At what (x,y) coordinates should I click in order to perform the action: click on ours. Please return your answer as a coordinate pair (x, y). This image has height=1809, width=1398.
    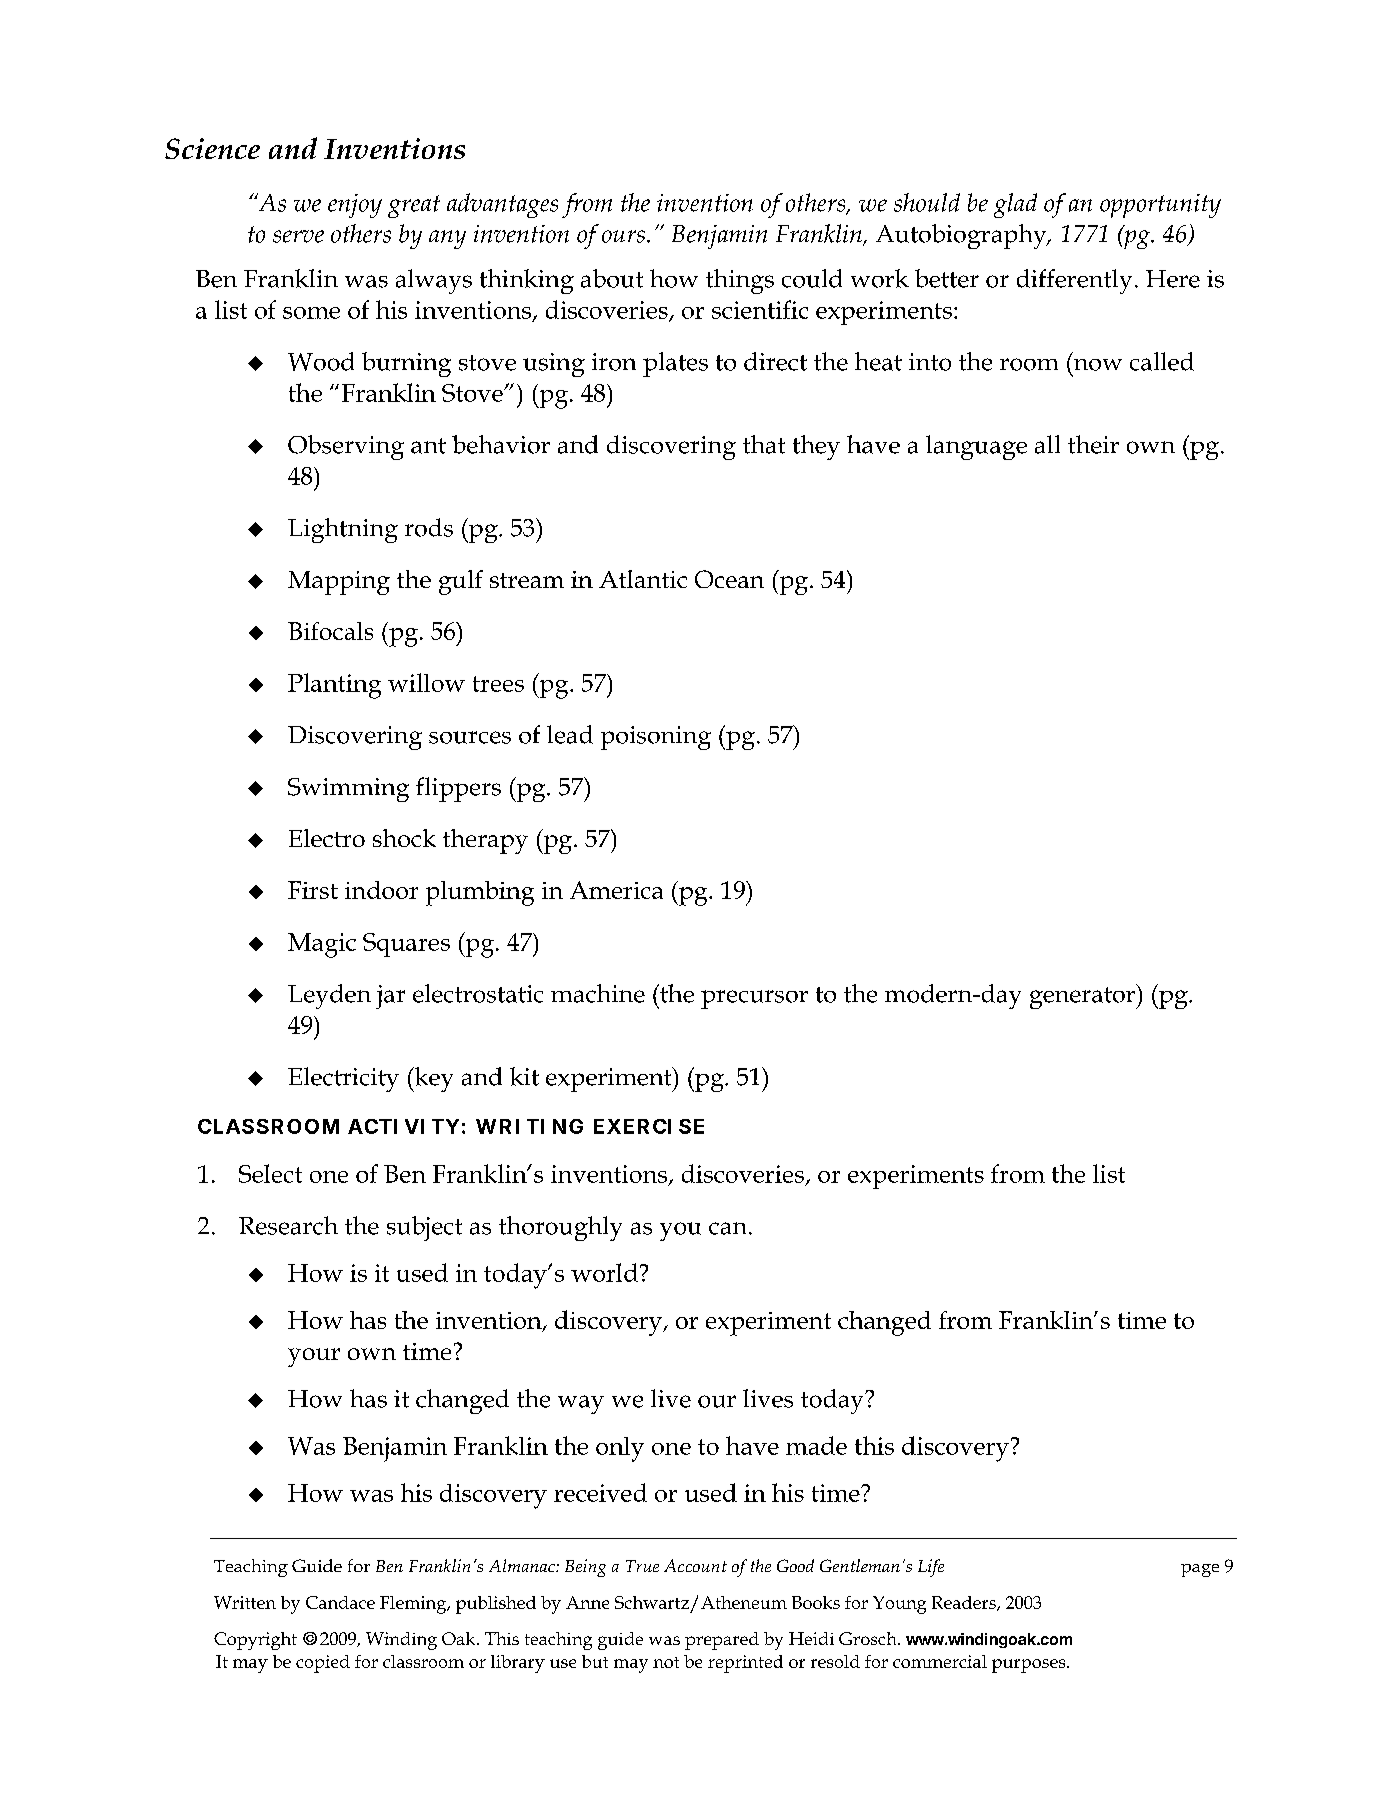
    Looking at the image, I should click on (623, 236).
